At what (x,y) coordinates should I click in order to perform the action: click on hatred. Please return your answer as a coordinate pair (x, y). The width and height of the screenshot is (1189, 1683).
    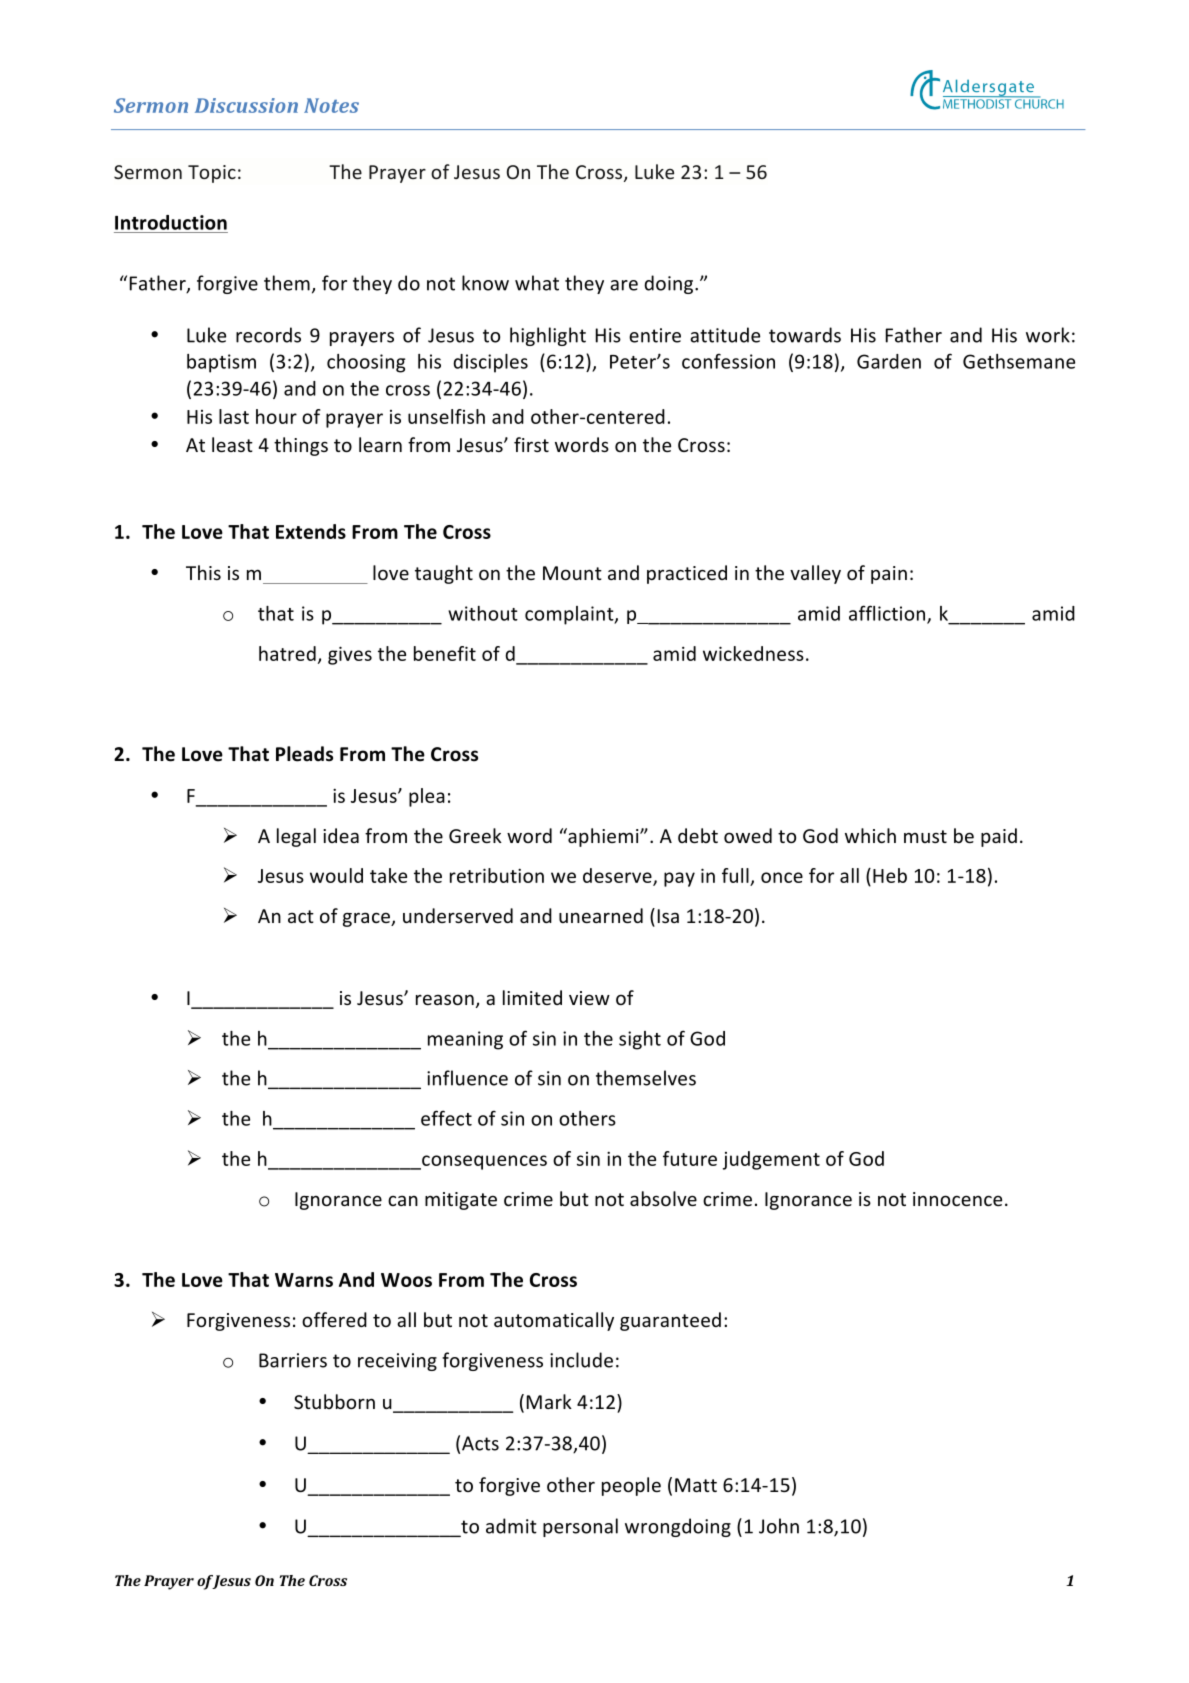
    Looking at the image, I should click on (287, 653).
